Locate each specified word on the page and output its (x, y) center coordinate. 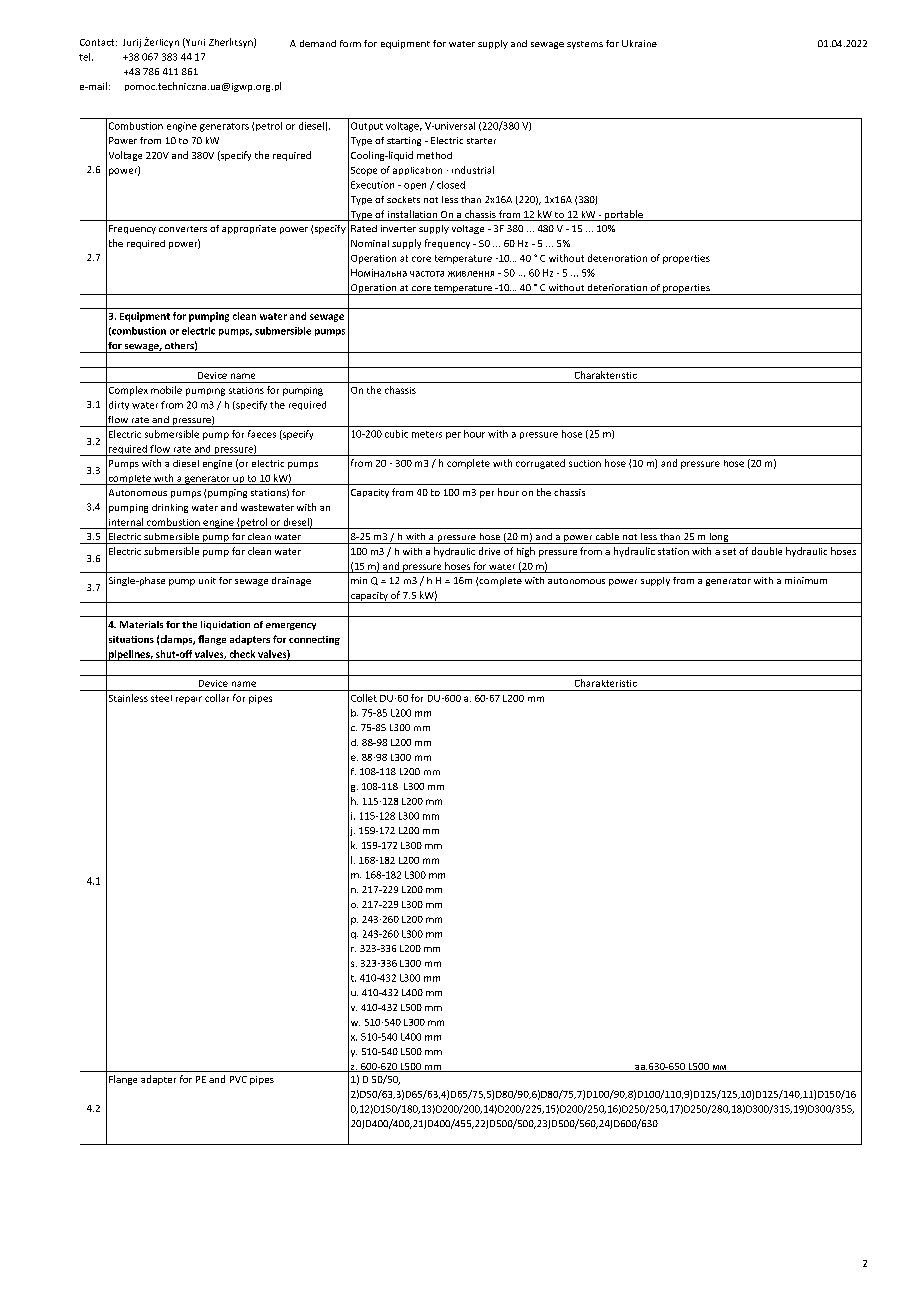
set (729, 551)
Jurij (132, 43)
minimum (806, 580)
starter (481, 141)
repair (189, 700)
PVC (238, 1079)
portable (623, 215)
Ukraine (639, 43)
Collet (364, 698)
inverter (398, 228)
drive (489, 551)
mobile (166, 390)
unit (207, 580)
